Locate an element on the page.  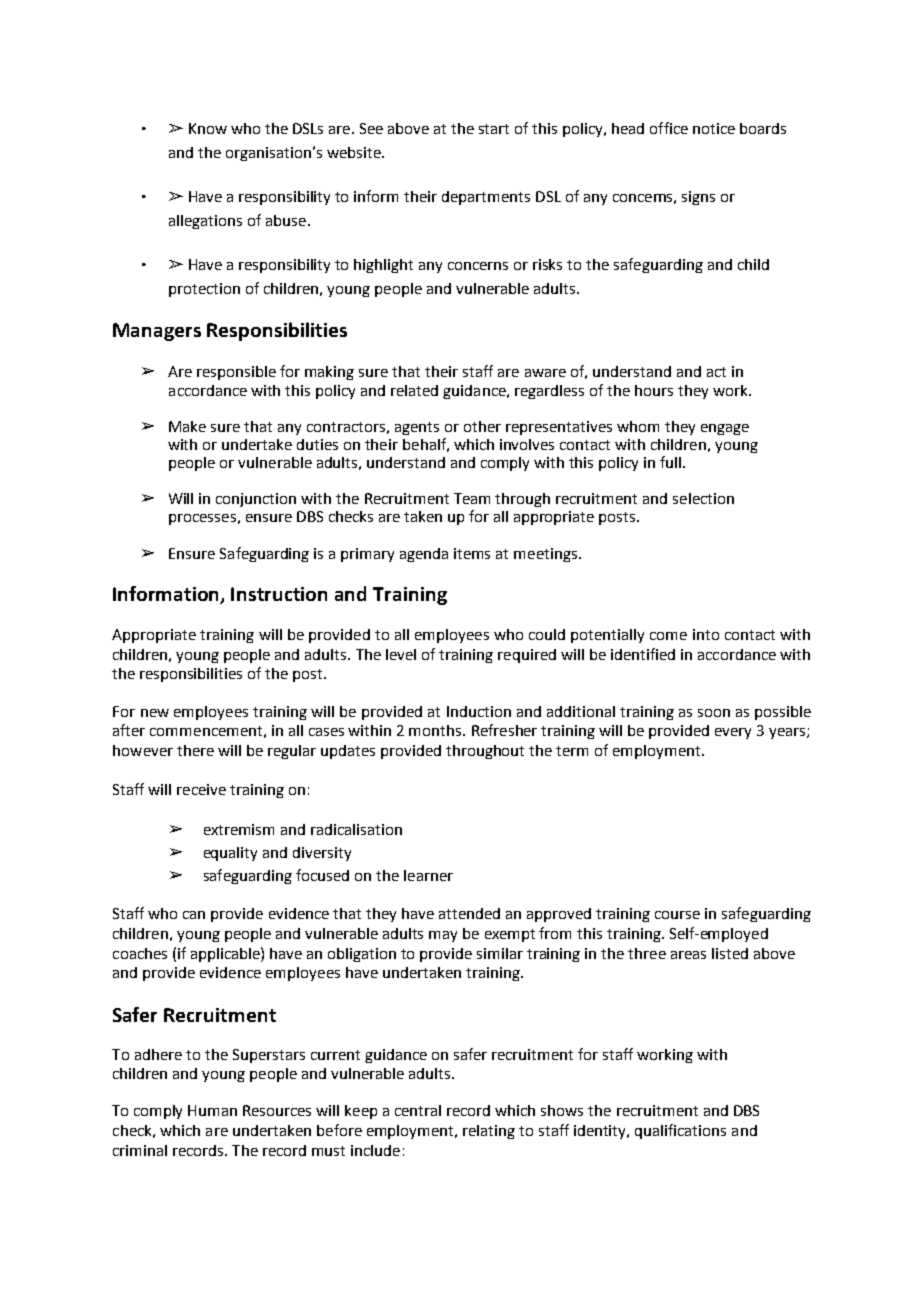
qualifications is located at coordinates (680, 1131).
